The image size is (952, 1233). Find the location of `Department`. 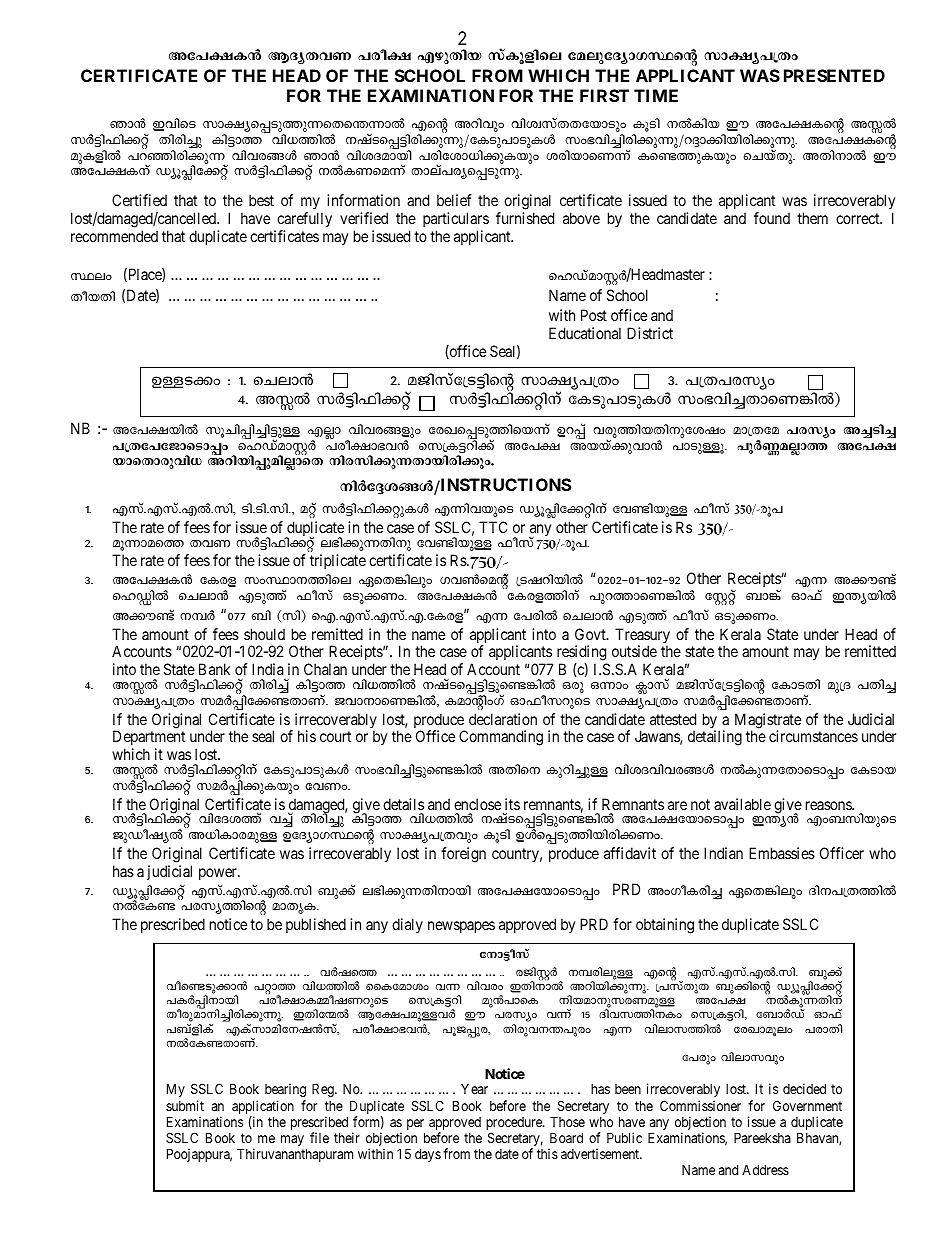

Department is located at coordinates (149, 739).
